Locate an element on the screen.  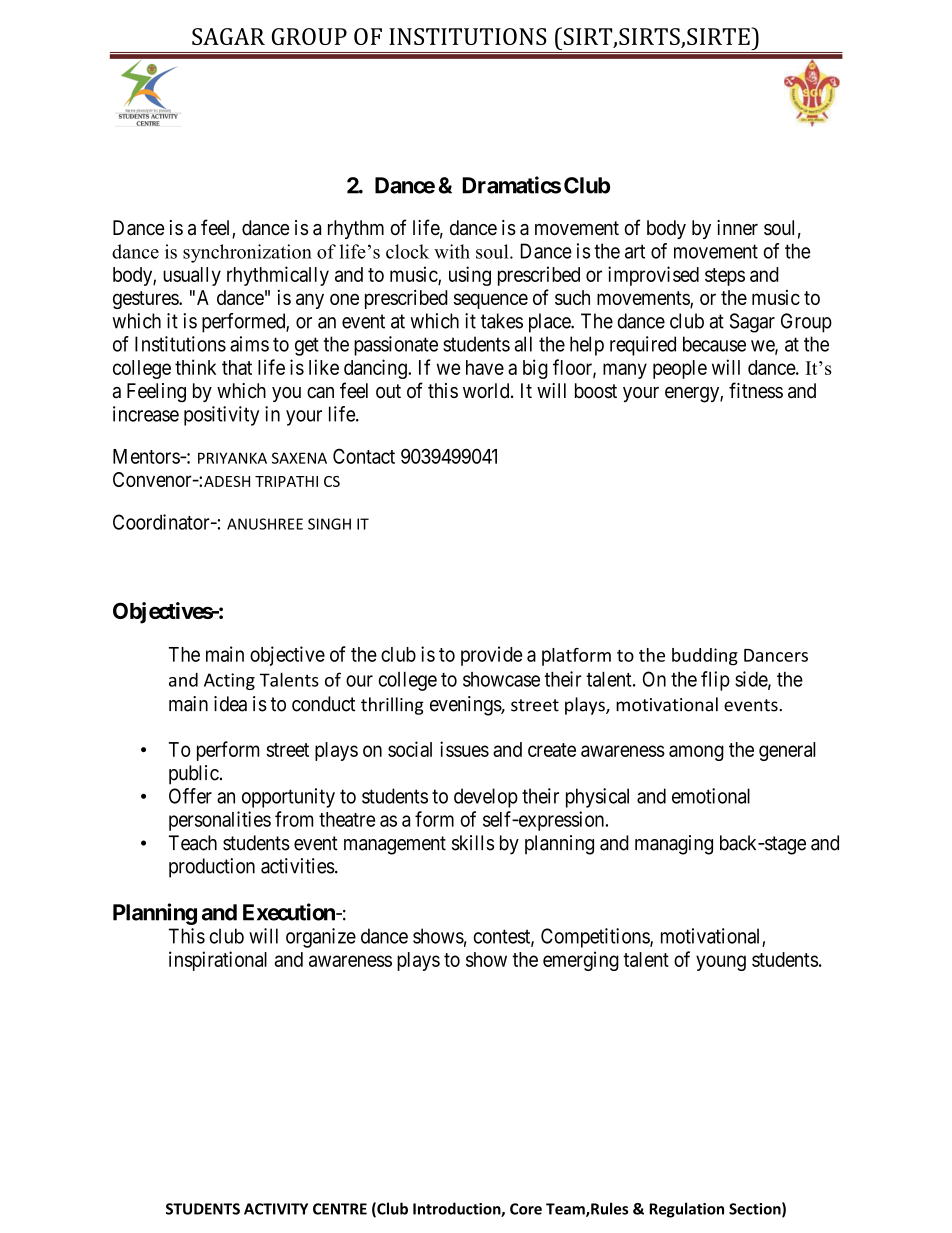
with is located at coordinates (452, 251).
